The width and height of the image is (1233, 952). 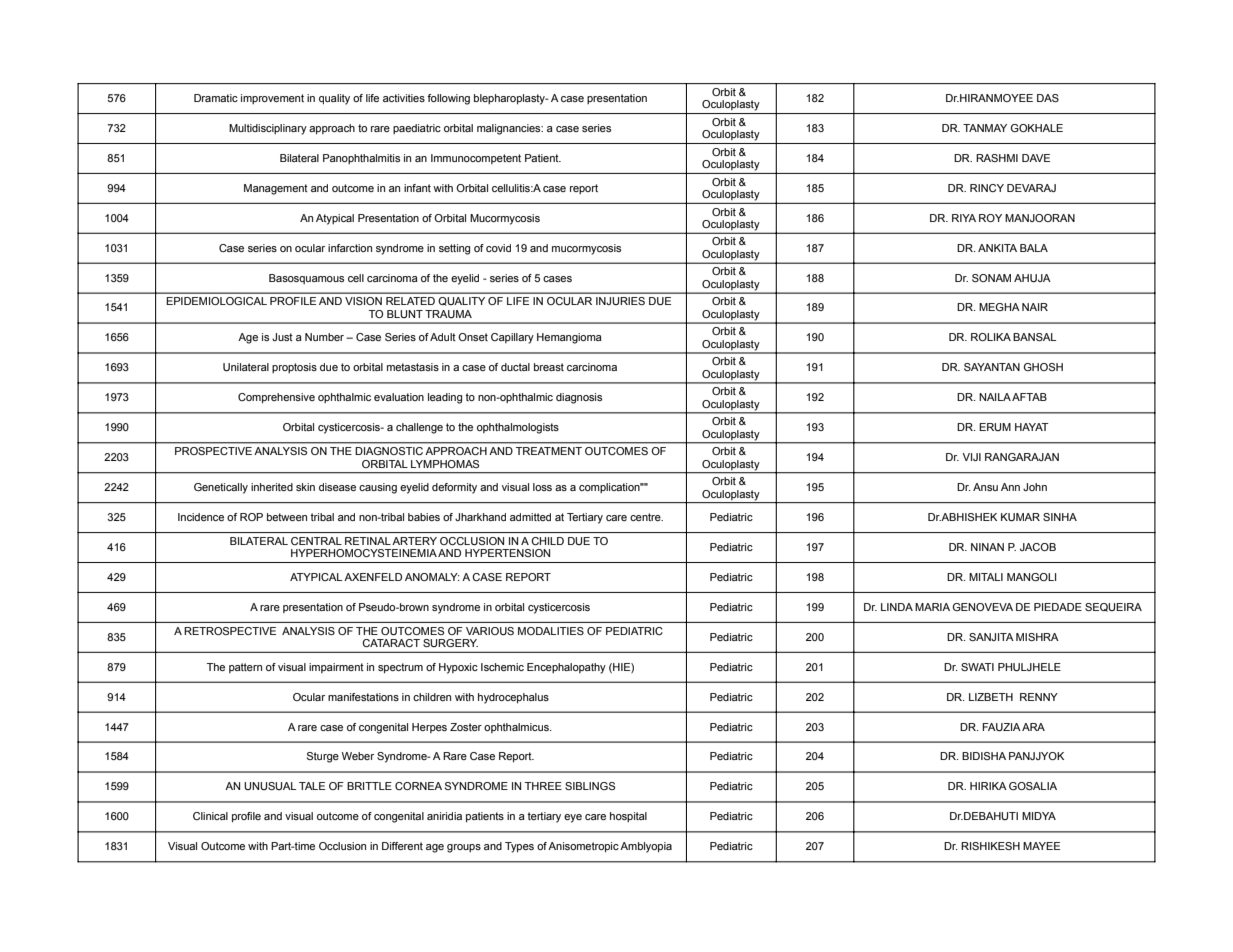 I want to click on skin, so click(x=305, y=487).
